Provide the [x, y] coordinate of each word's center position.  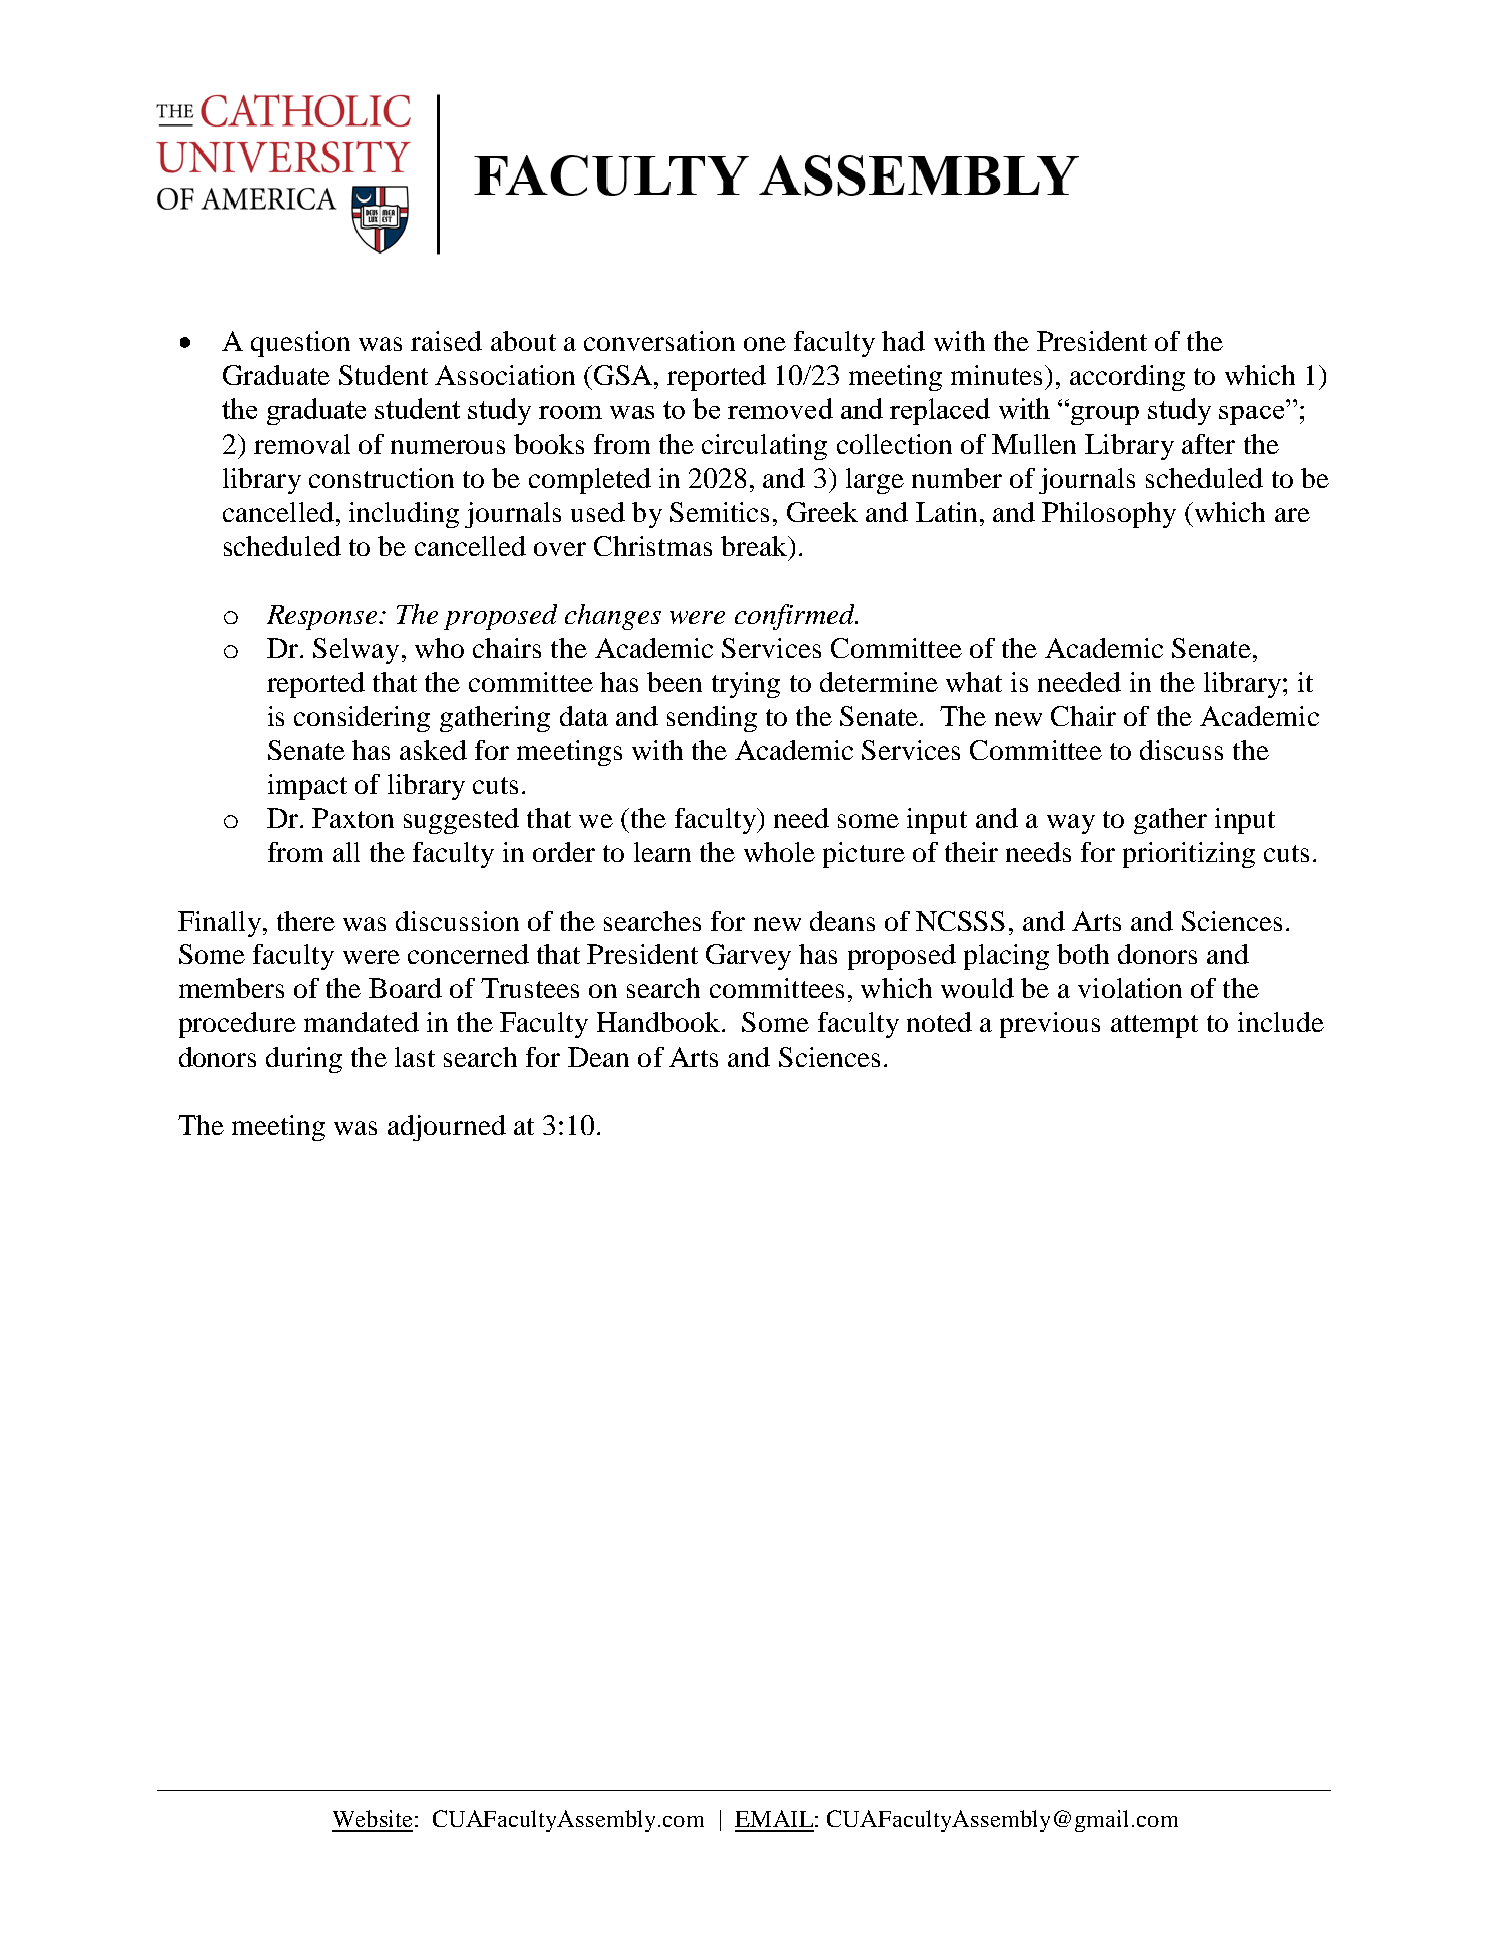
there [306, 921]
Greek [822, 512]
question [300, 344]
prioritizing [1189, 855]
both [1083, 954]
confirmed [796, 617]
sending [712, 719]
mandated [361, 1022]
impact [307, 787]
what [974, 682]
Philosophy [1109, 515]
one [765, 344]
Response [323, 617]
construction [381, 478]
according [1127, 378]
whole [779, 852]
